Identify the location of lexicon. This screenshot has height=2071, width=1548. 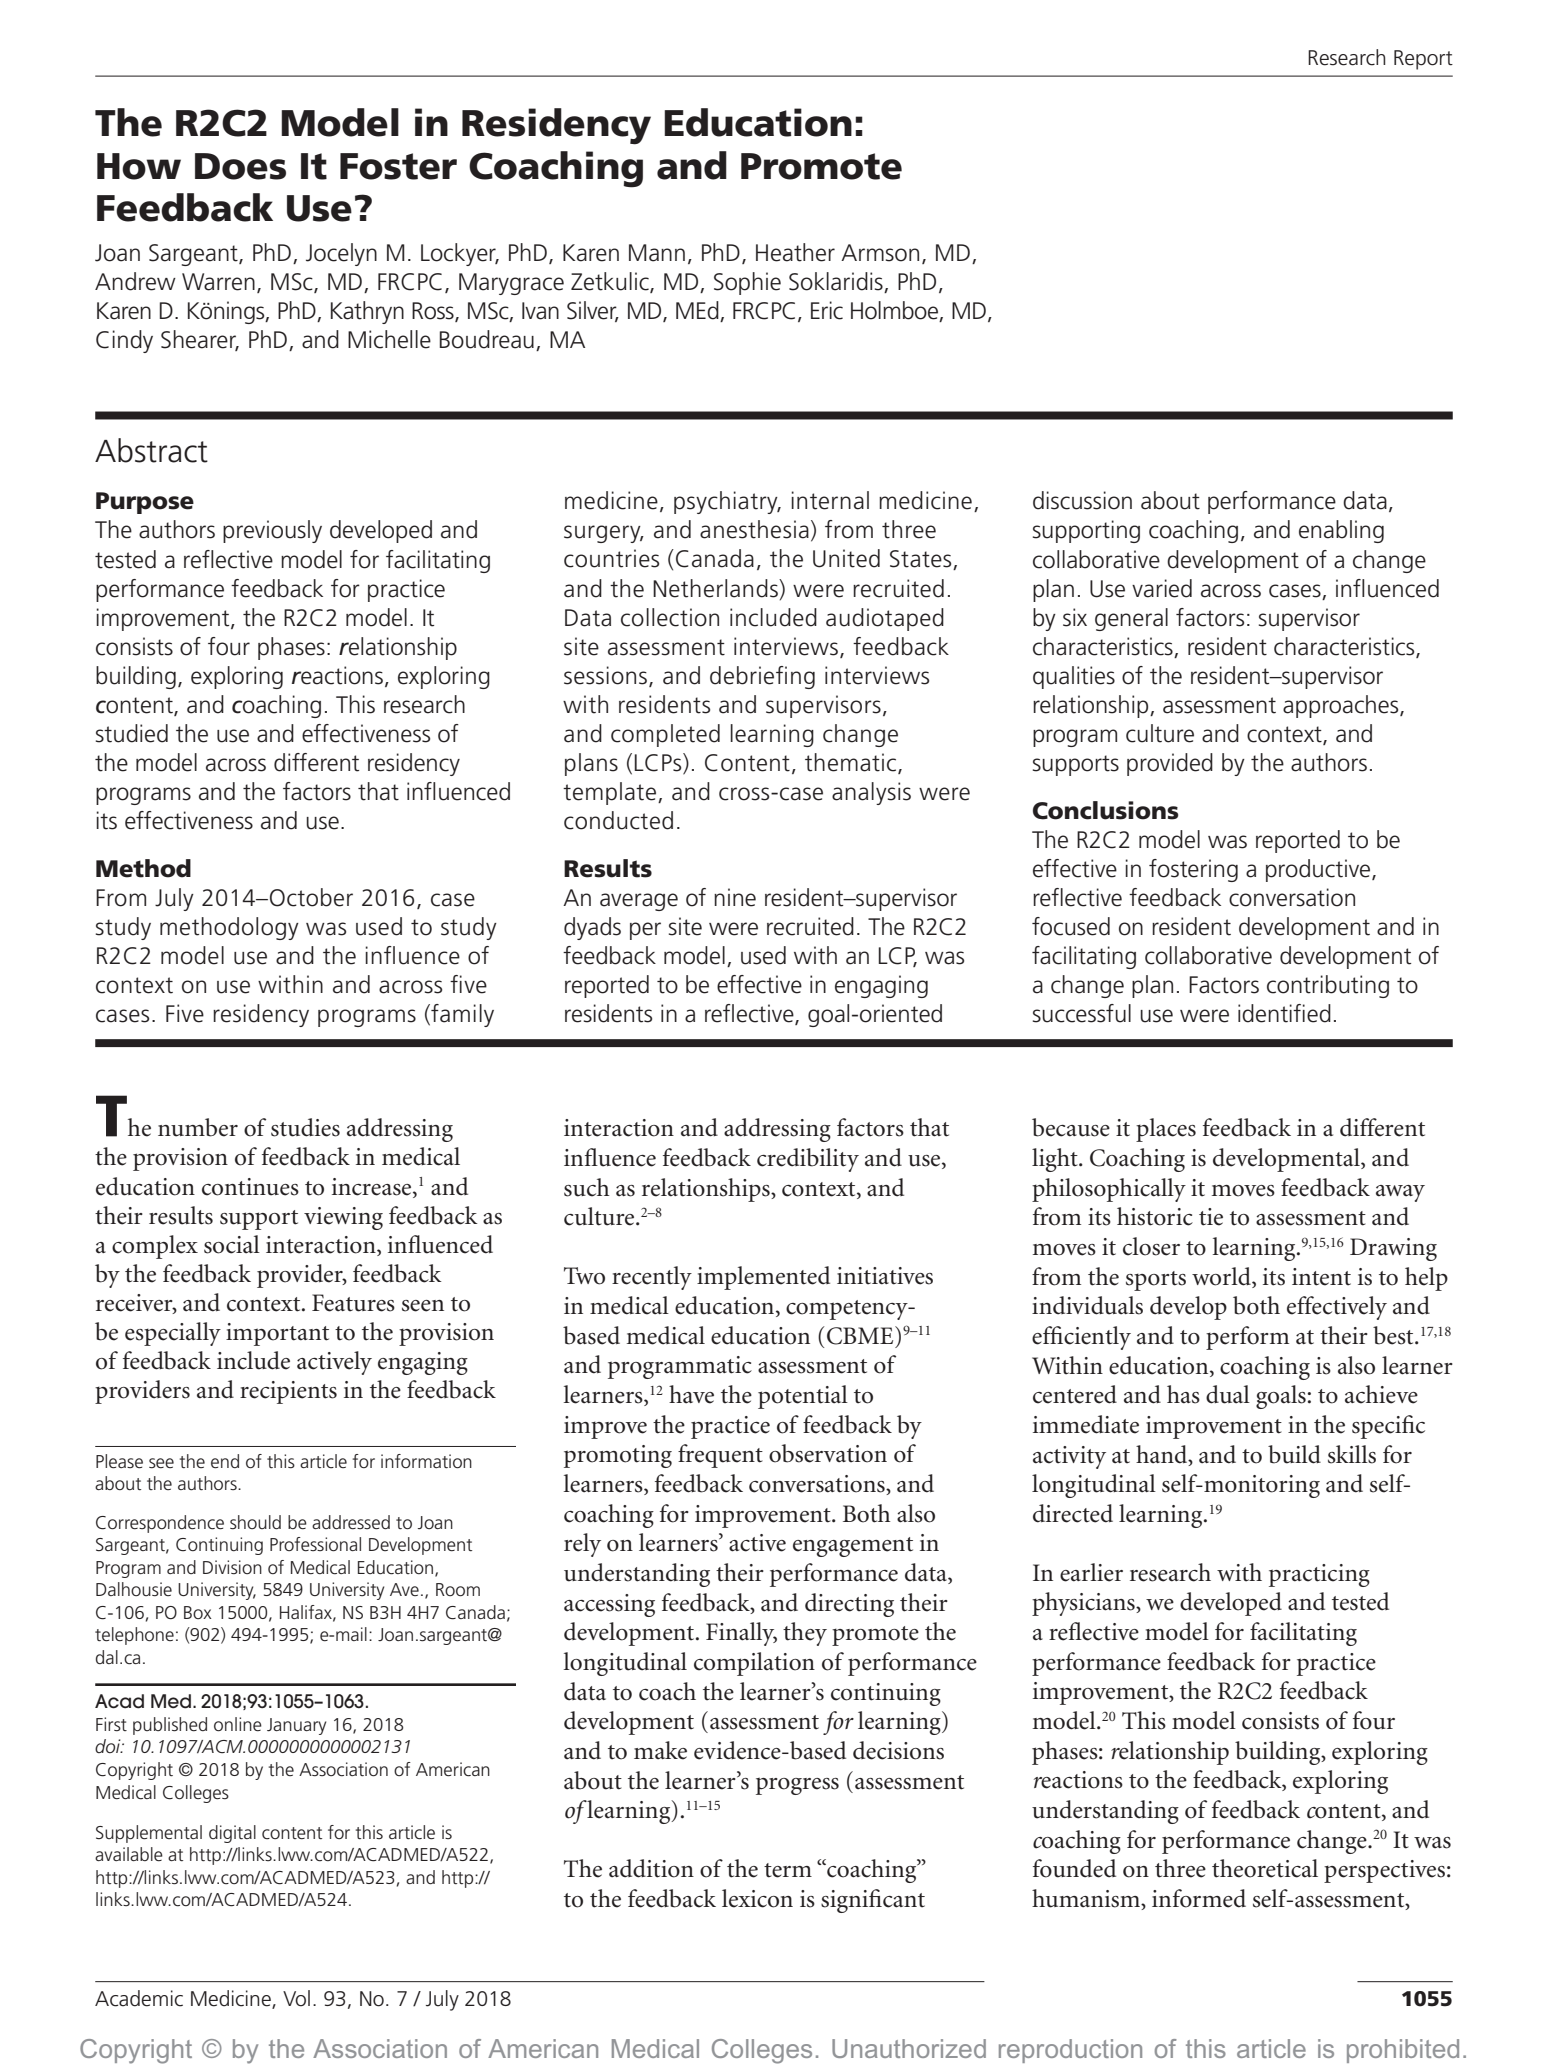
(757, 1898).
